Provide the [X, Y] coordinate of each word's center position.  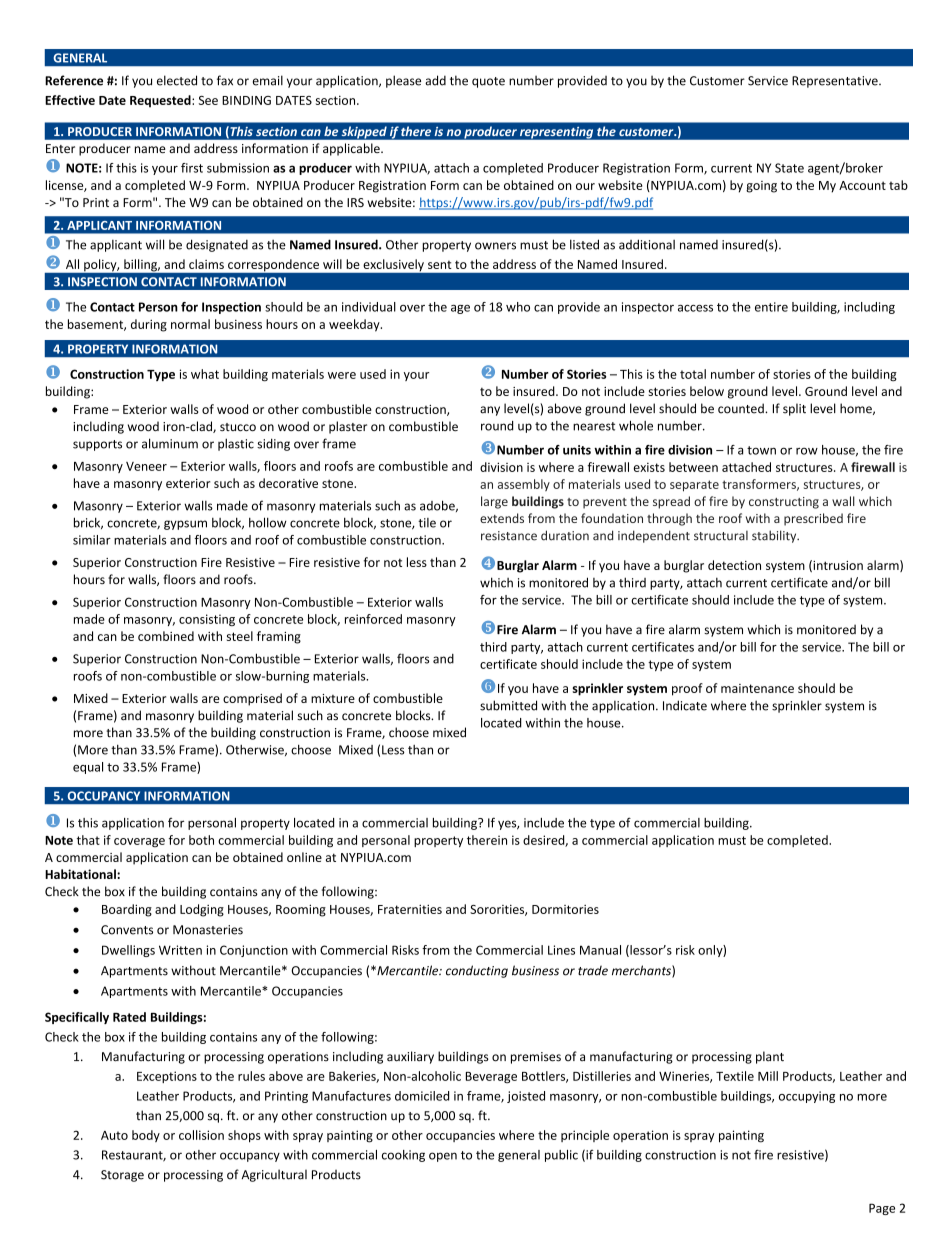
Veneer [146, 466]
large [494, 502]
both [201, 840]
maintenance [757, 688]
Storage [122, 1176]
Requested [161, 101]
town [761, 450]
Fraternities [410, 909]
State [789, 168]
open [443, 1157]
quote [488, 82]
